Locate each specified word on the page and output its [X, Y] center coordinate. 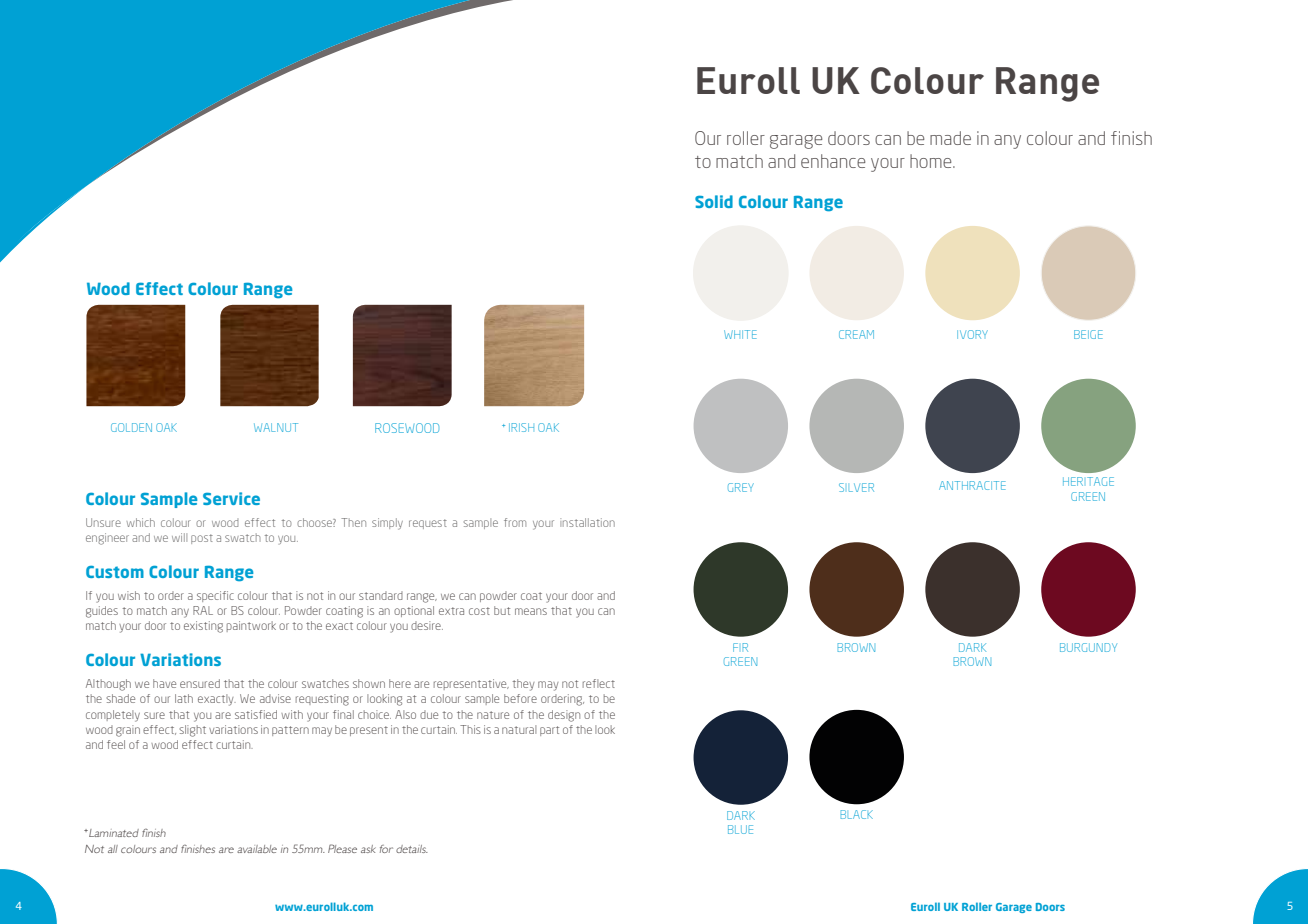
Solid [714, 201]
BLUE [740, 829]
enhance [833, 161]
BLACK [856, 814]
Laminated [113, 833]
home [932, 161]
